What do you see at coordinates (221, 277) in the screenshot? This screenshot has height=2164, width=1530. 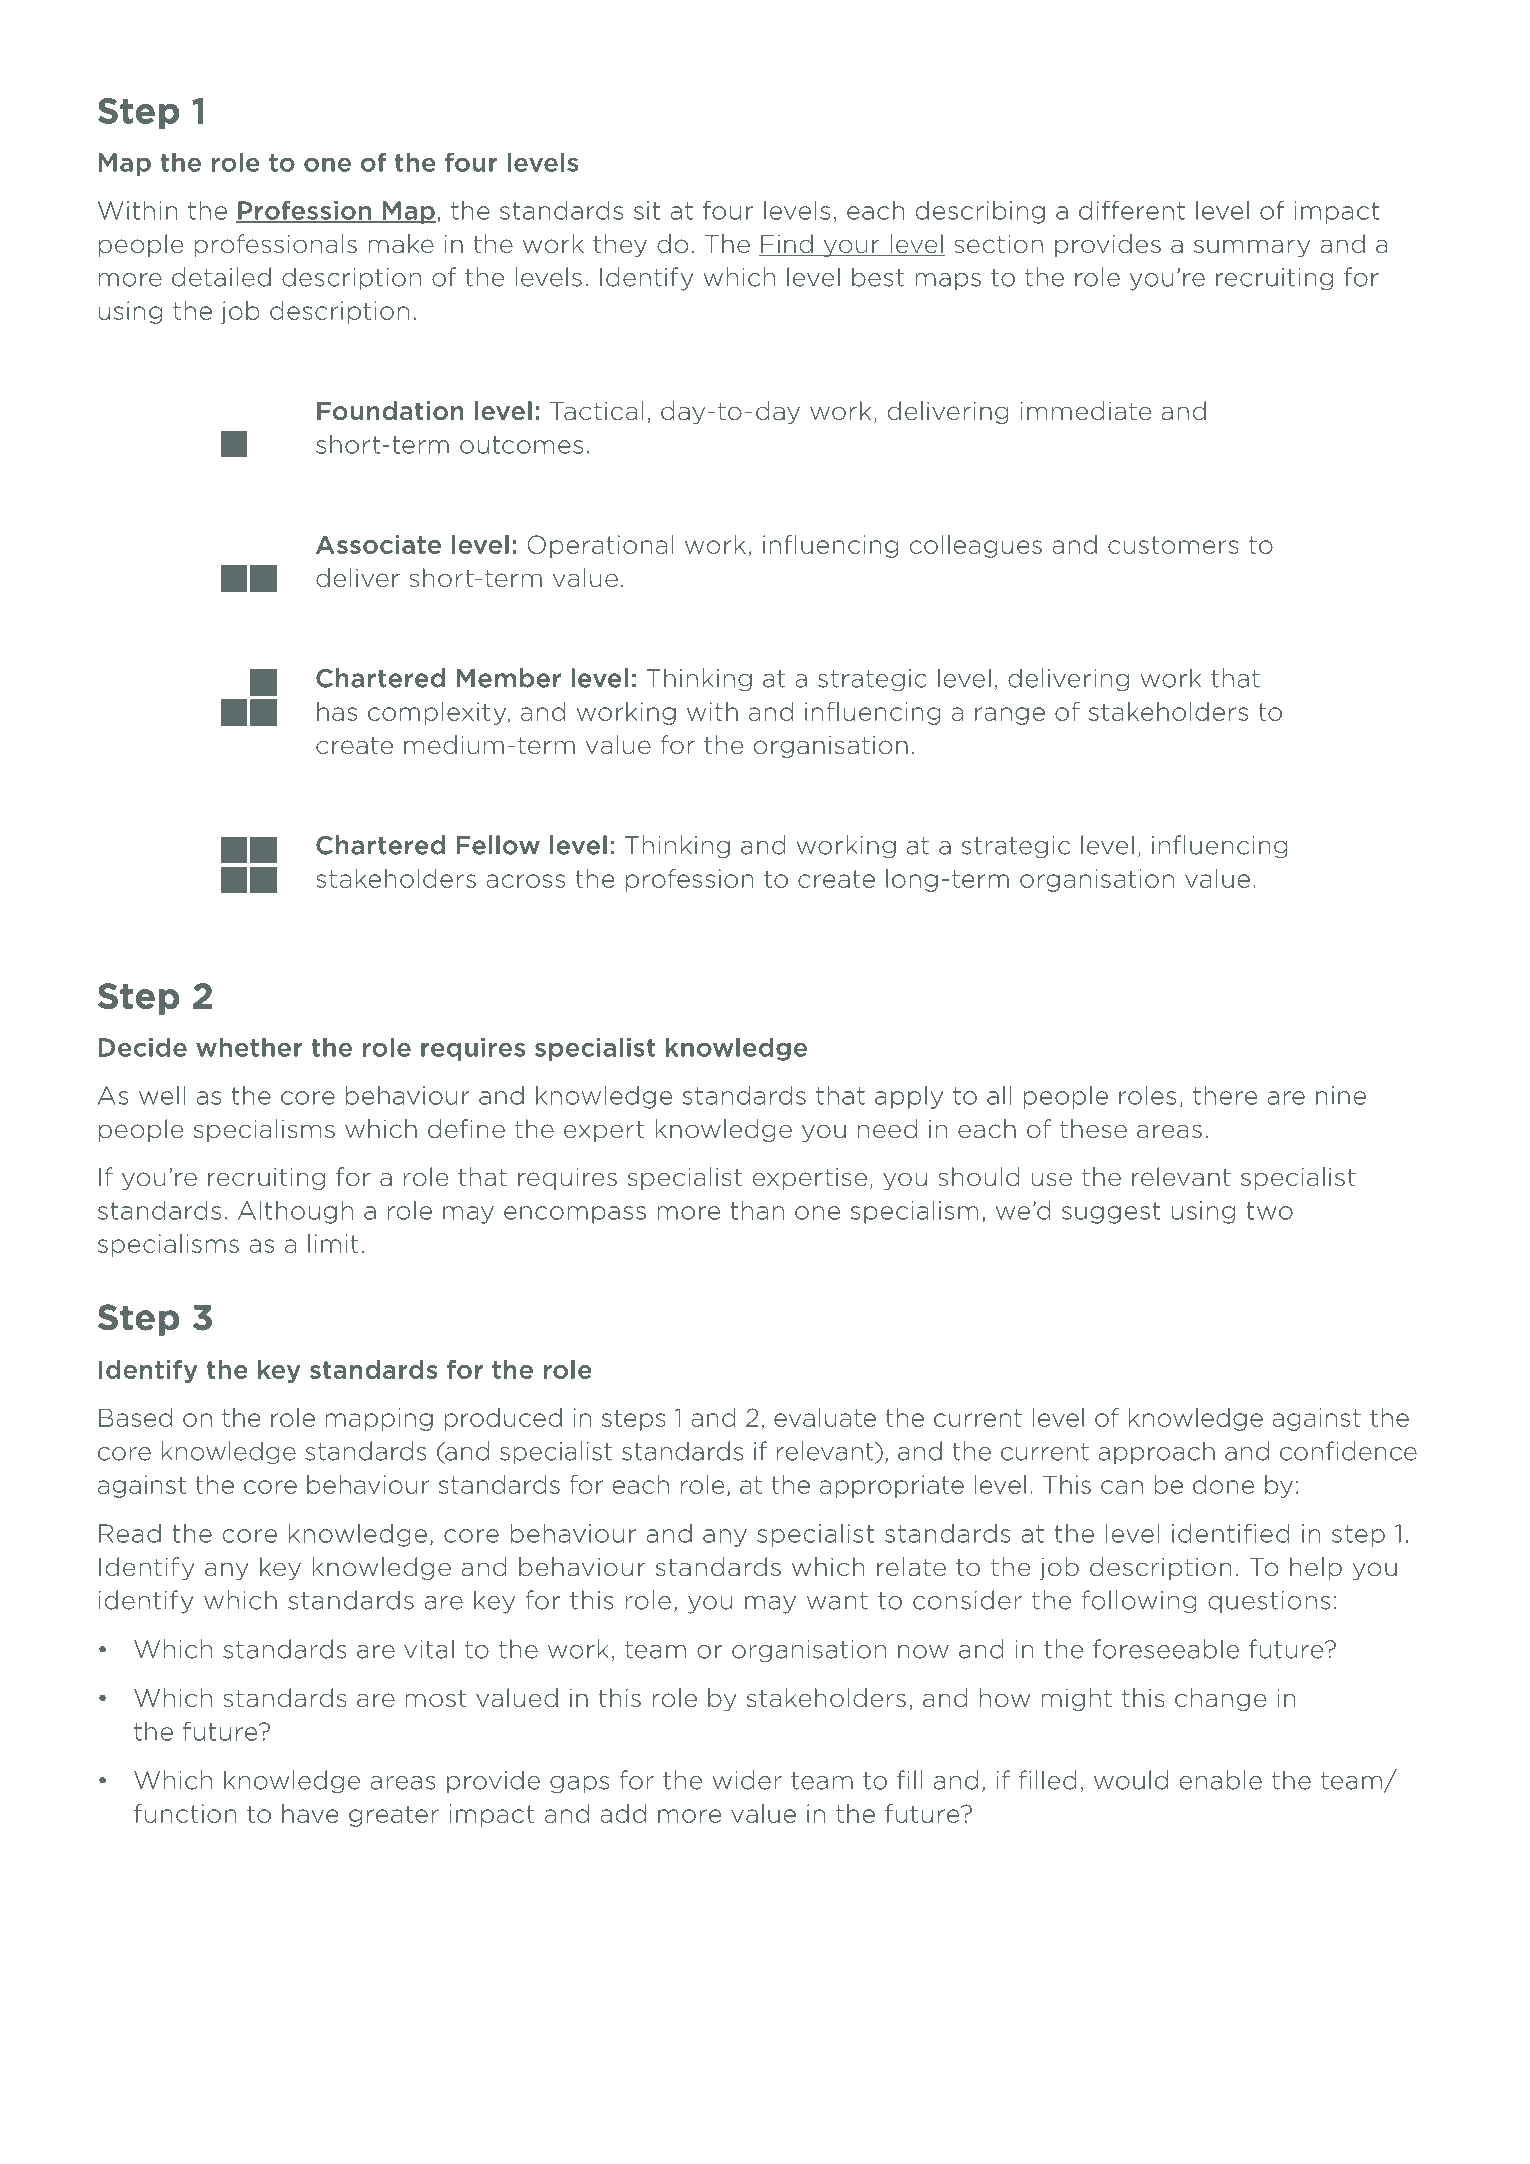 I see `detailed` at bounding box center [221, 277].
